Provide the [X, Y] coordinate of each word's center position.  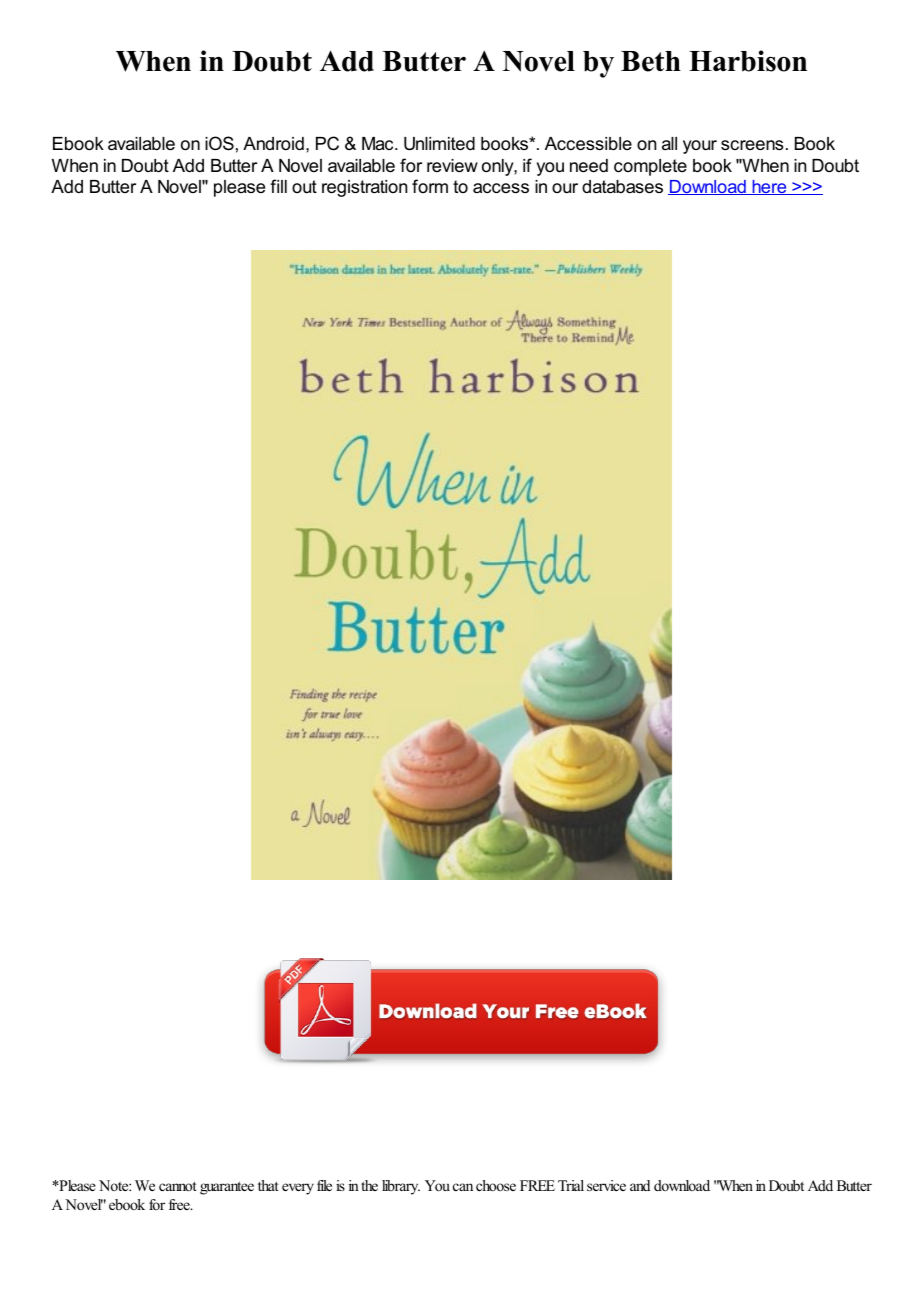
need [589, 166]
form [430, 186]
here [769, 187]
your [700, 147]
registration [364, 188]
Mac [379, 143]
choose [496, 1185]
